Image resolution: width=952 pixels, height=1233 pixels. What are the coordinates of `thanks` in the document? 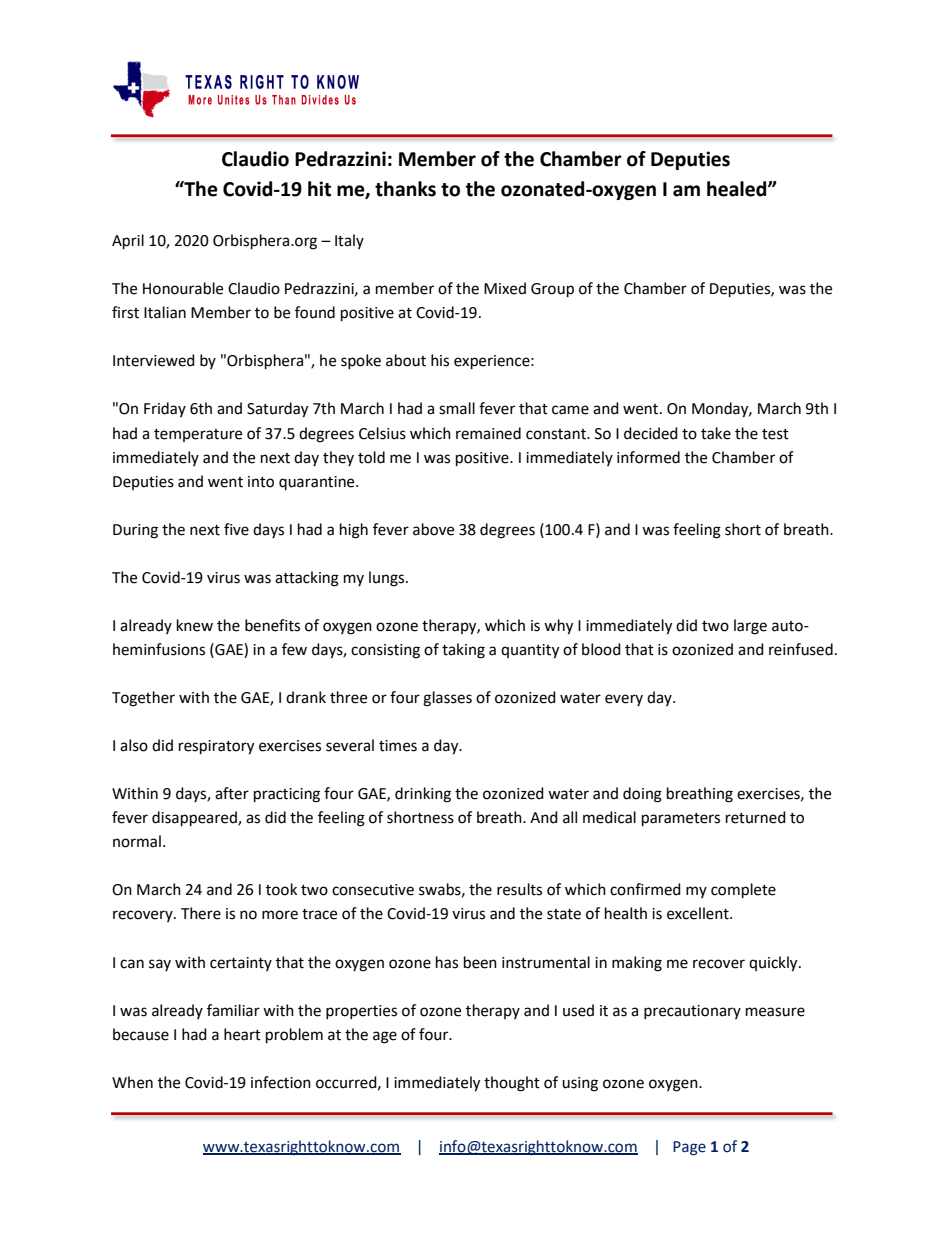 It's located at (405, 189).
